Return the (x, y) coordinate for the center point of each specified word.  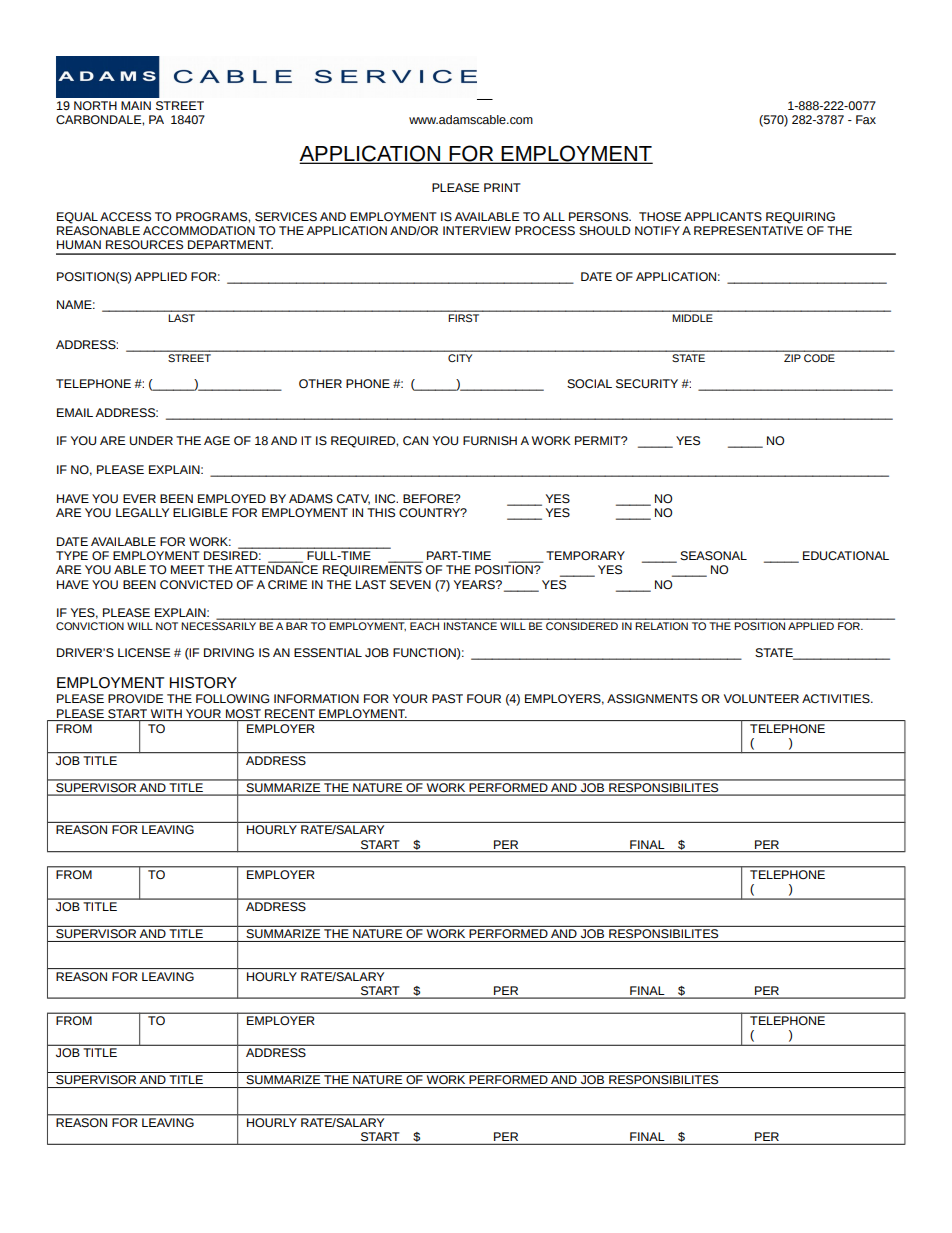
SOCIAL (589, 384)
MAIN (136, 105)
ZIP (792, 358)
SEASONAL (713, 556)
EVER (139, 498)
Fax (866, 119)
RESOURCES (144, 245)
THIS (381, 513)
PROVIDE (136, 698)
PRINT (502, 187)
